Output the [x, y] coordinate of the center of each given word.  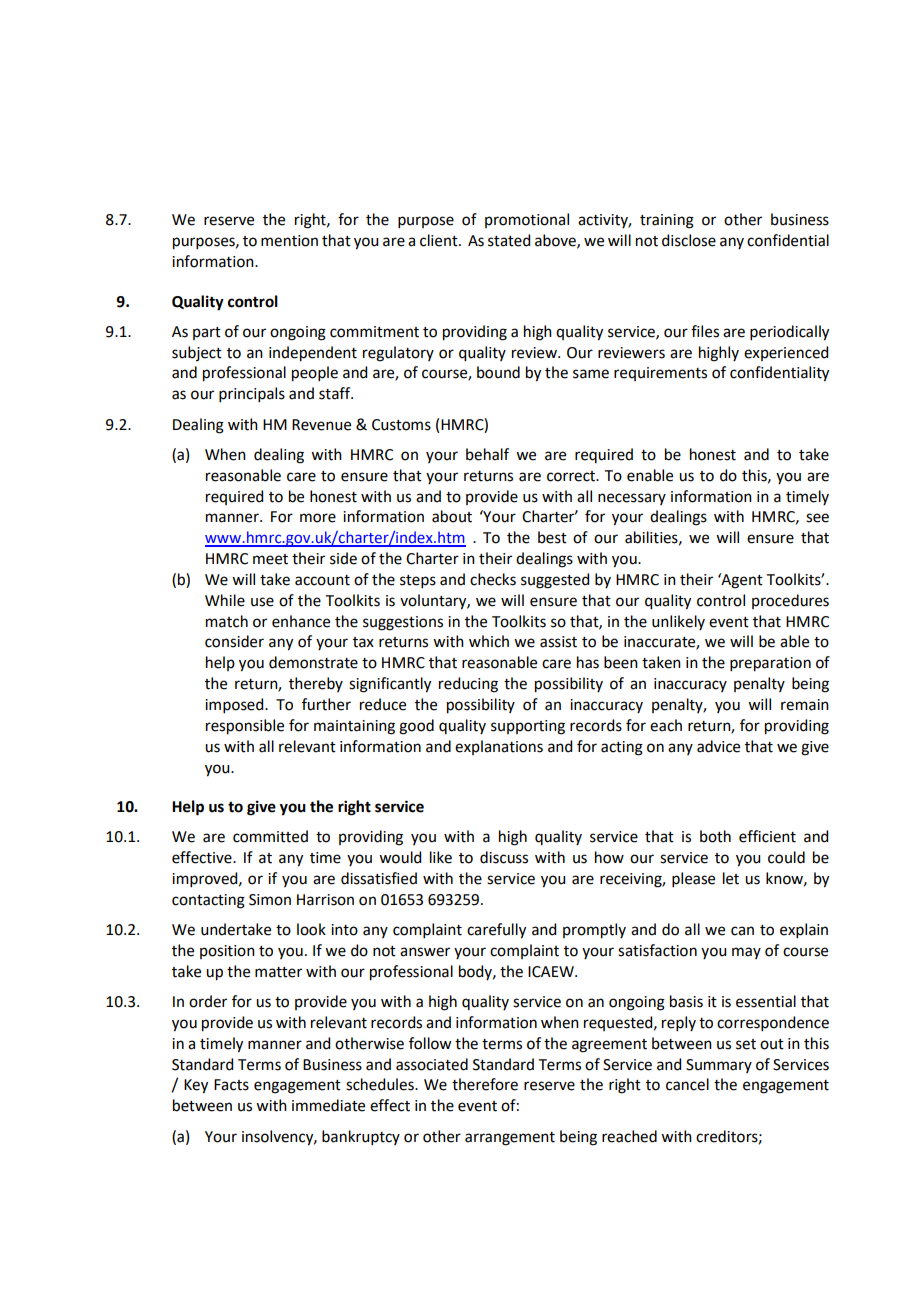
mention [289, 241]
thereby [316, 684]
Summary [719, 1066]
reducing [468, 685]
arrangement [510, 1139]
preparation [770, 664]
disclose [689, 240]
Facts [231, 1085]
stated [509, 240]
